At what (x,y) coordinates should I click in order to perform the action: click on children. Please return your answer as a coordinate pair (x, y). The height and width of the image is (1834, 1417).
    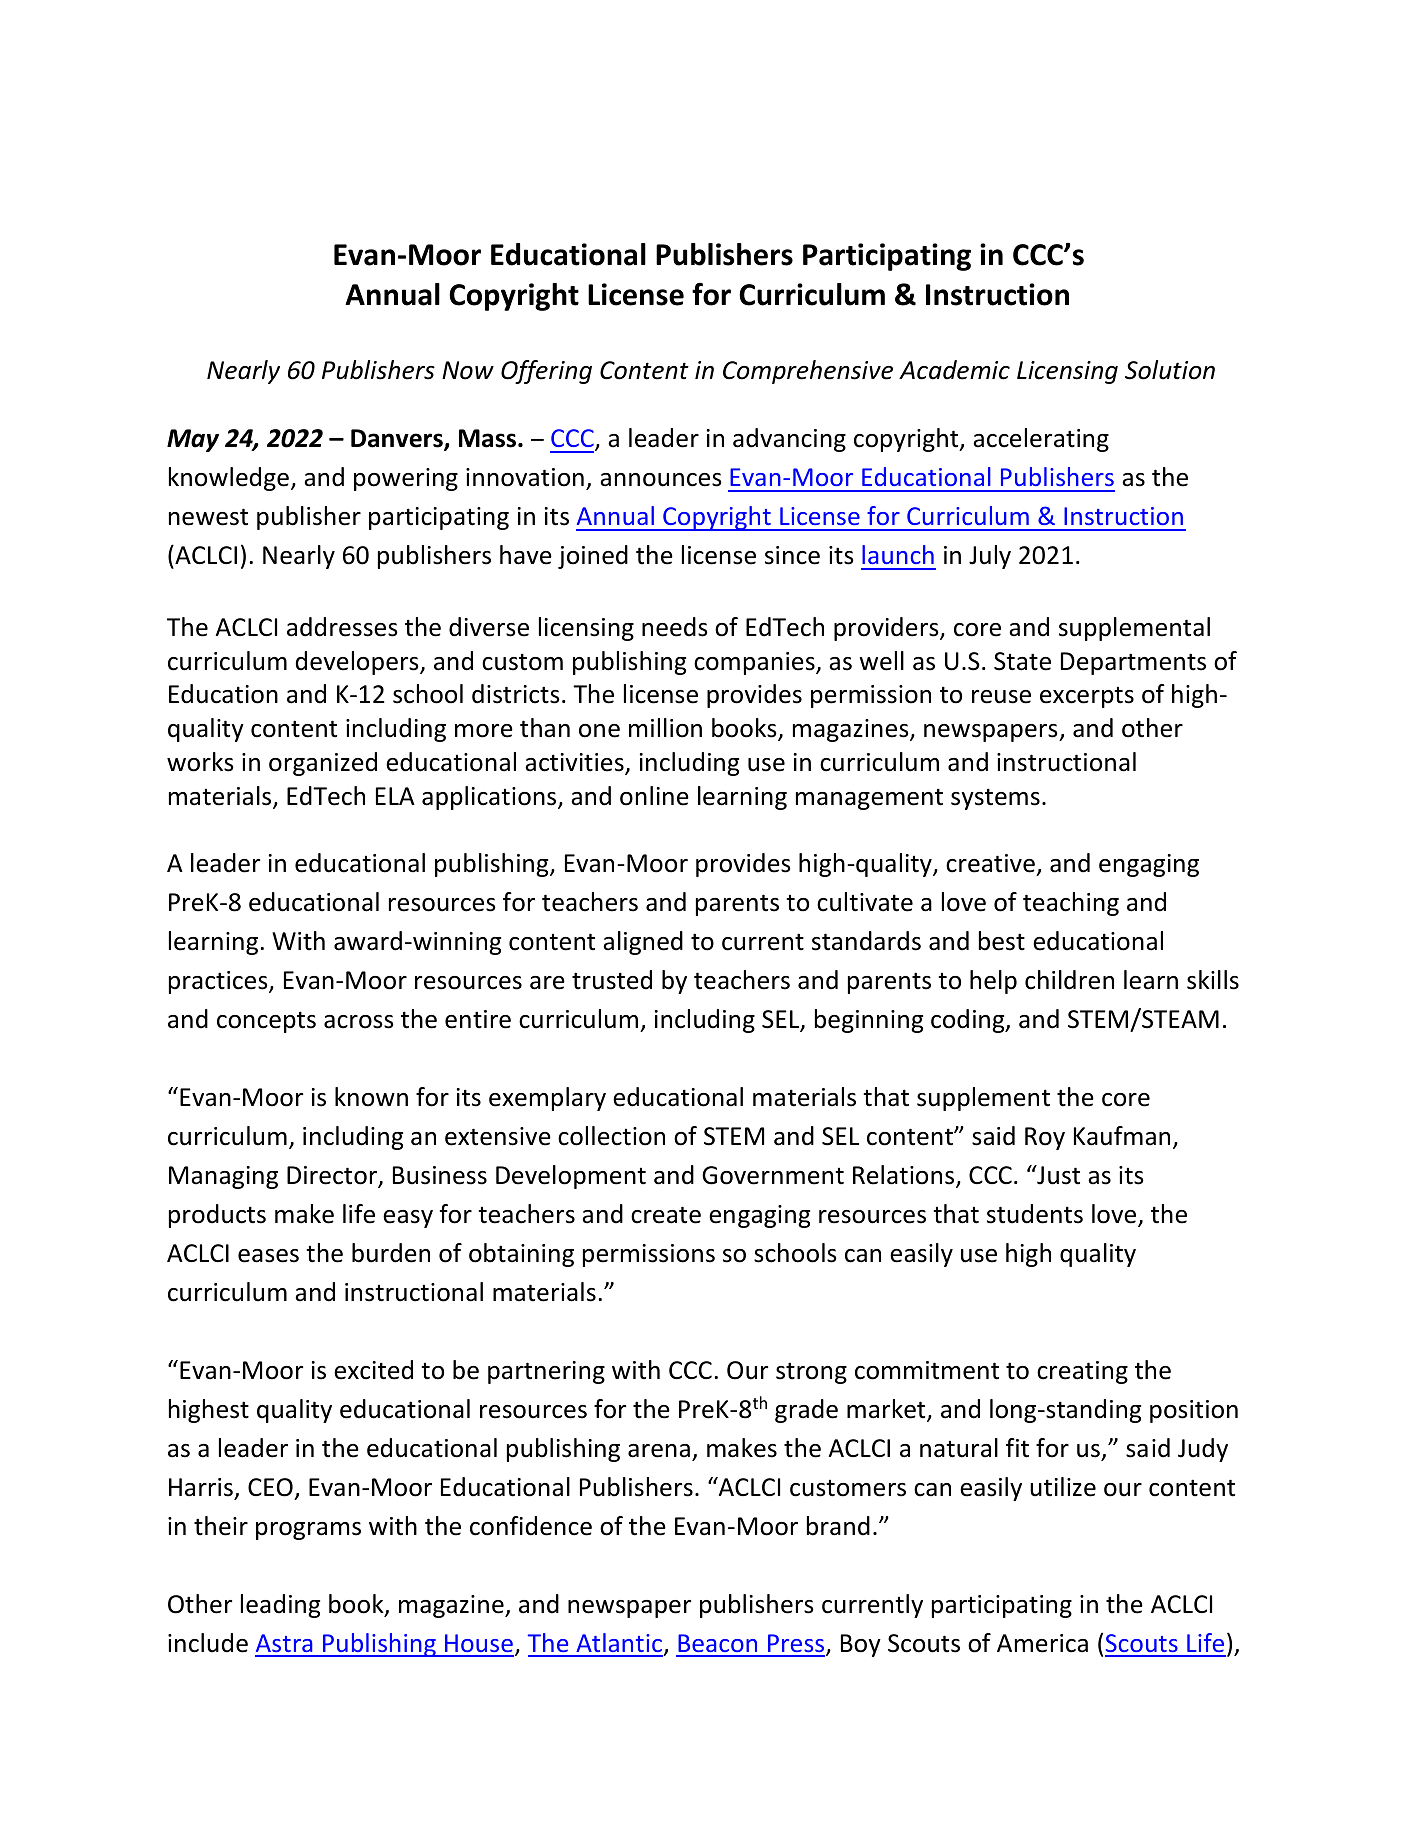
    Looking at the image, I should click on (1069, 980).
